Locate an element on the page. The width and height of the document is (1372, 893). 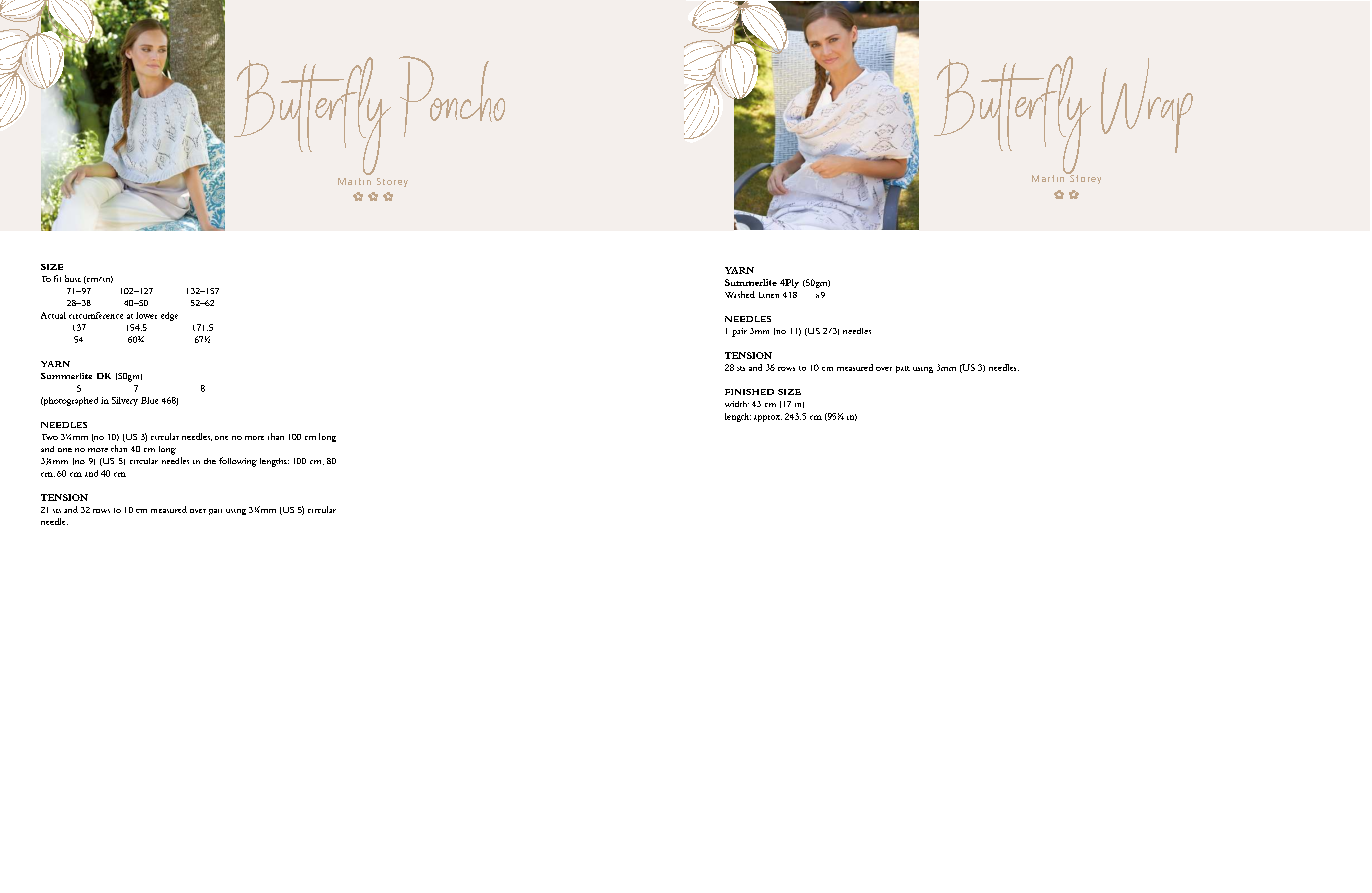
Poncho is located at coordinates (452, 96).
